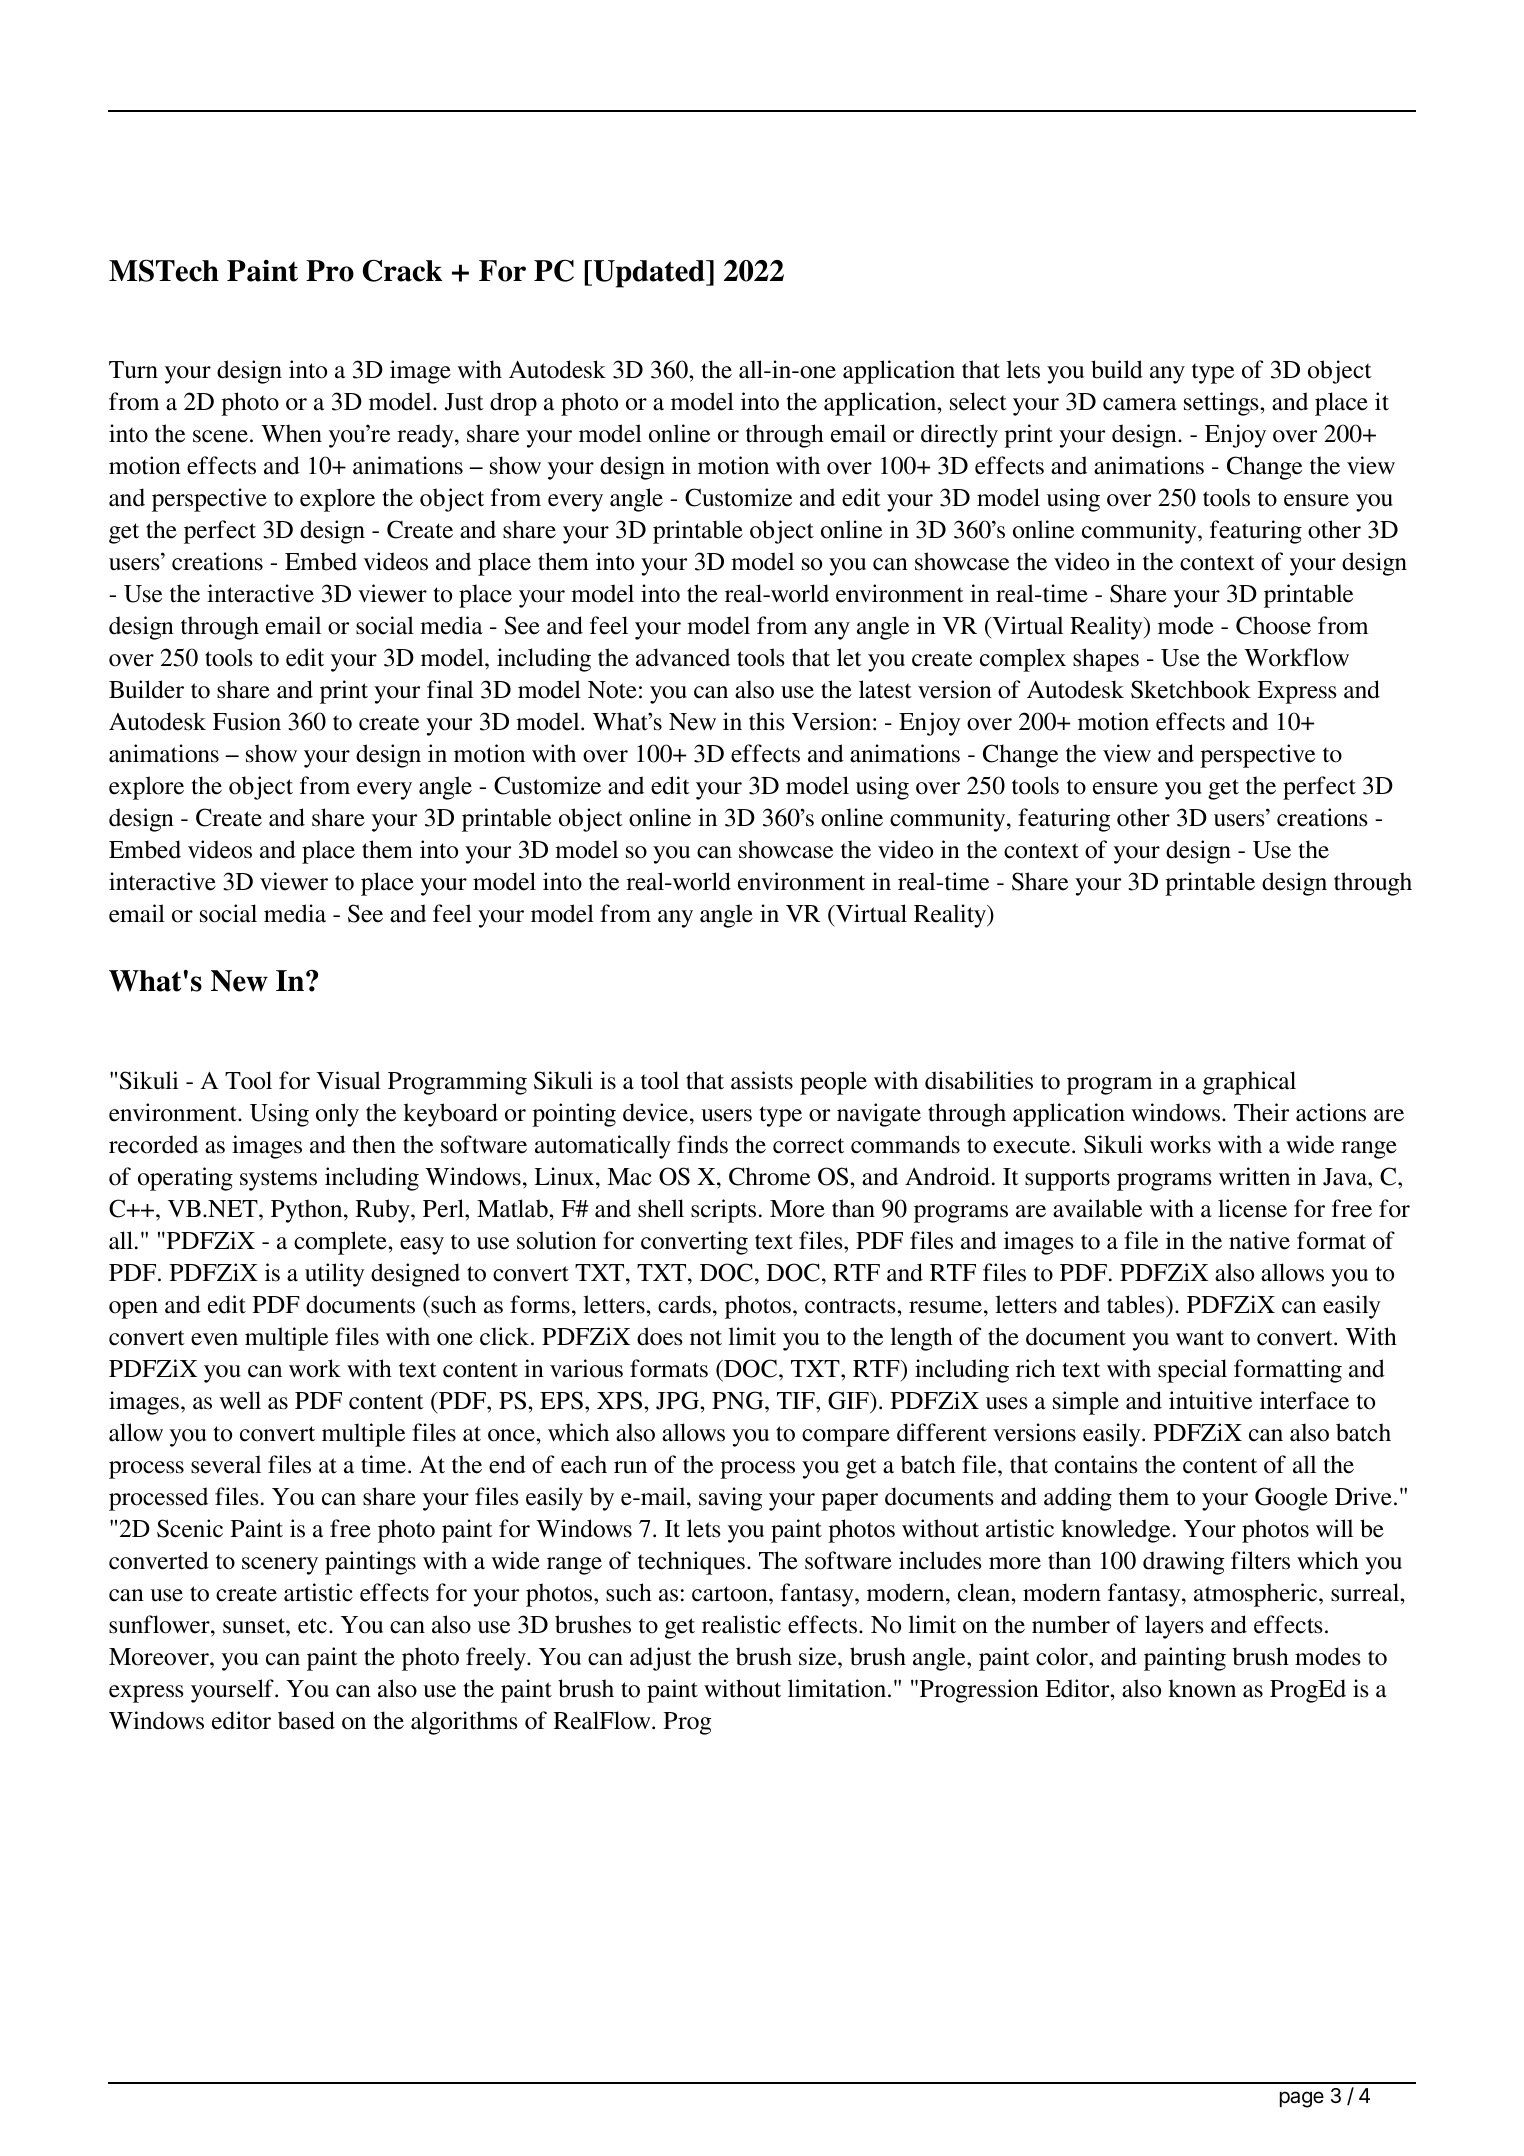 This screenshot has height=2156, width=1524. I want to click on settings, so click(1222, 404).
